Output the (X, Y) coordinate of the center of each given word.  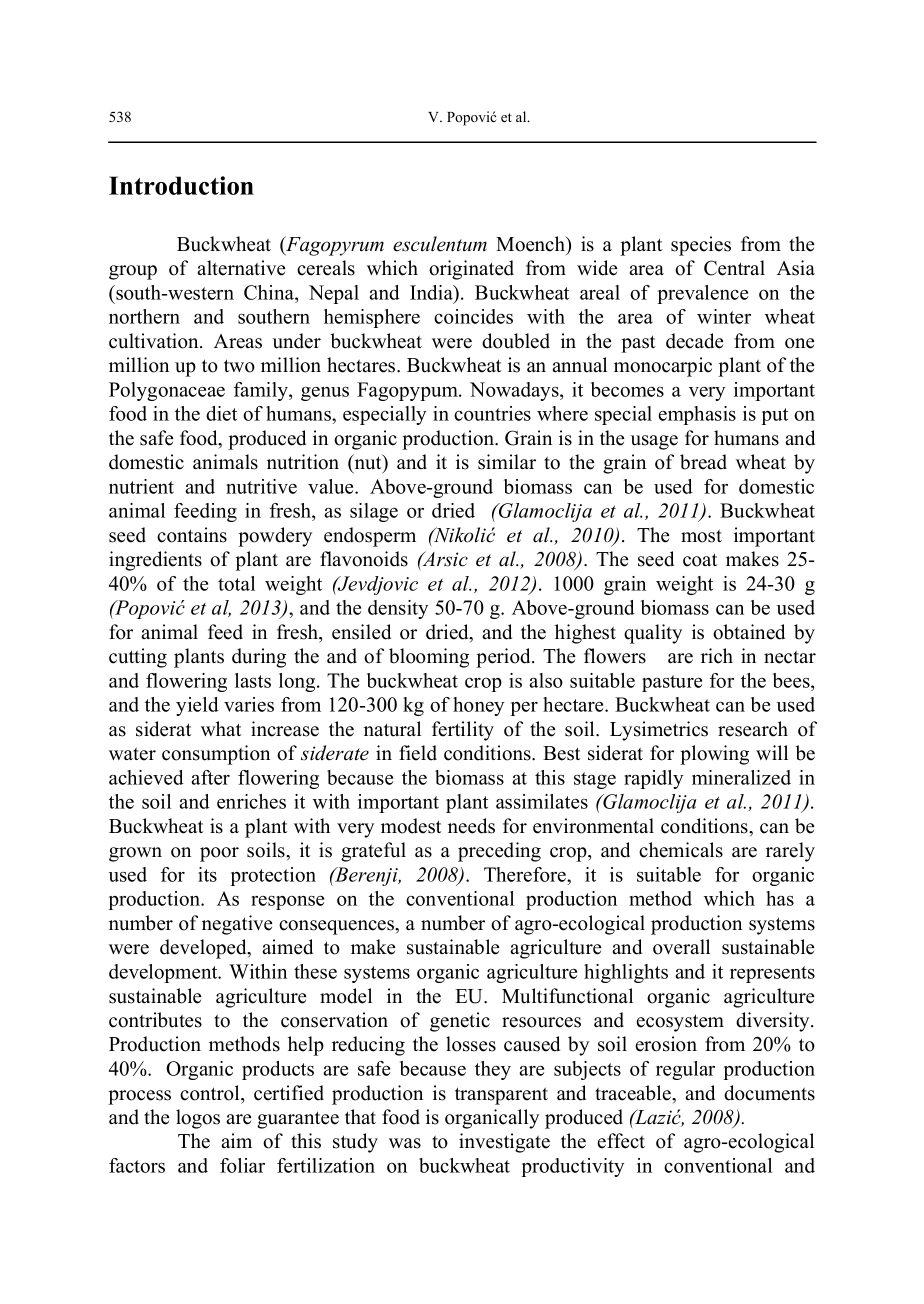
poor (219, 854)
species (701, 246)
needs (471, 826)
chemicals (681, 850)
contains (192, 535)
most (701, 536)
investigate (504, 1143)
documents (769, 1093)
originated (471, 270)
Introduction (181, 185)
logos (198, 1119)
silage (374, 512)
